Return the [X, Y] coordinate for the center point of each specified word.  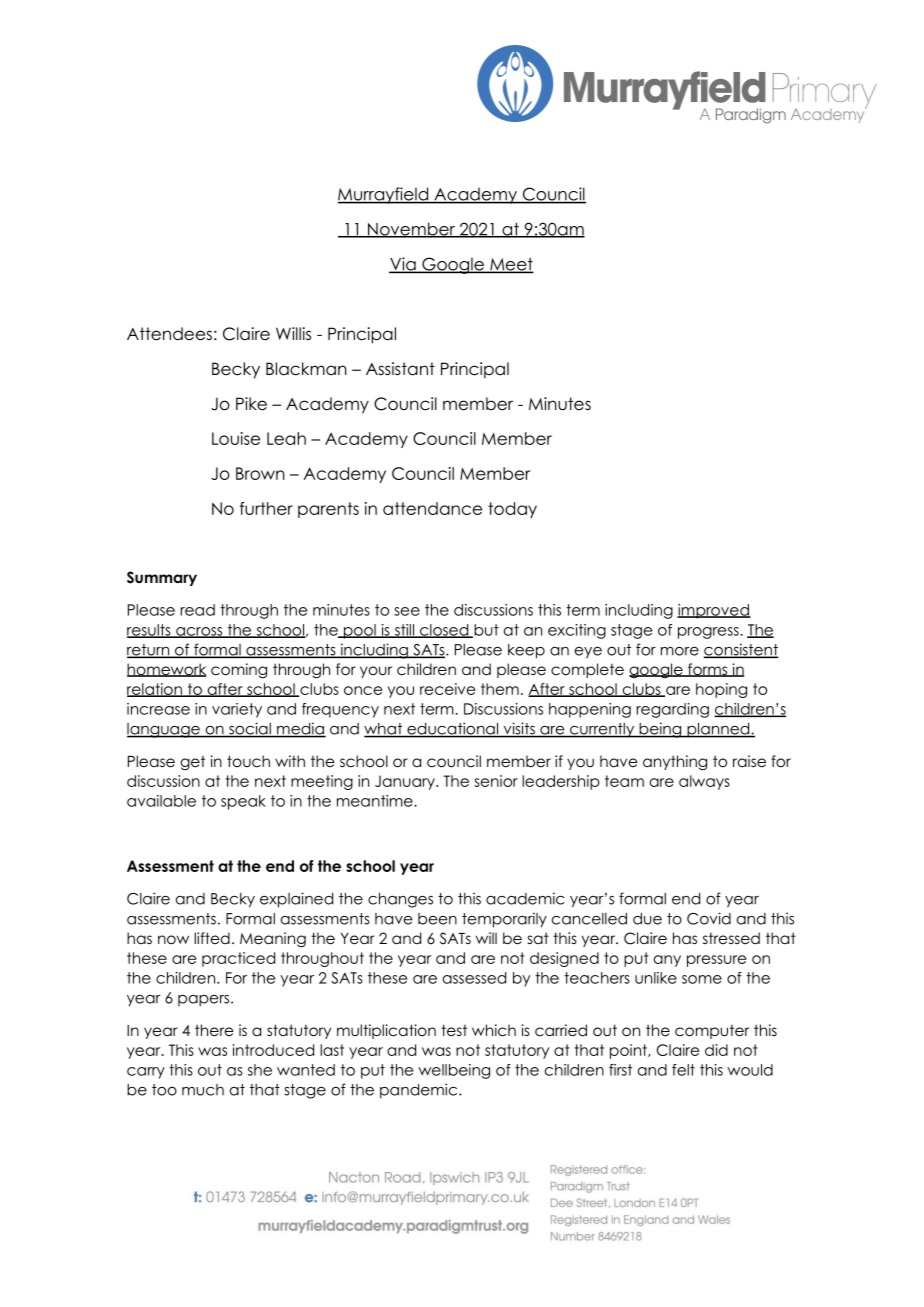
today [512, 510]
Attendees [169, 334]
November [411, 230]
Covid [709, 918]
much [203, 1090]
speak [243, 802]
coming [239, 671]
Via [403, 265]
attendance [432, 508]
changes [400, 900]
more [680, 651]
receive [447, 689]
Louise [236, 438]
